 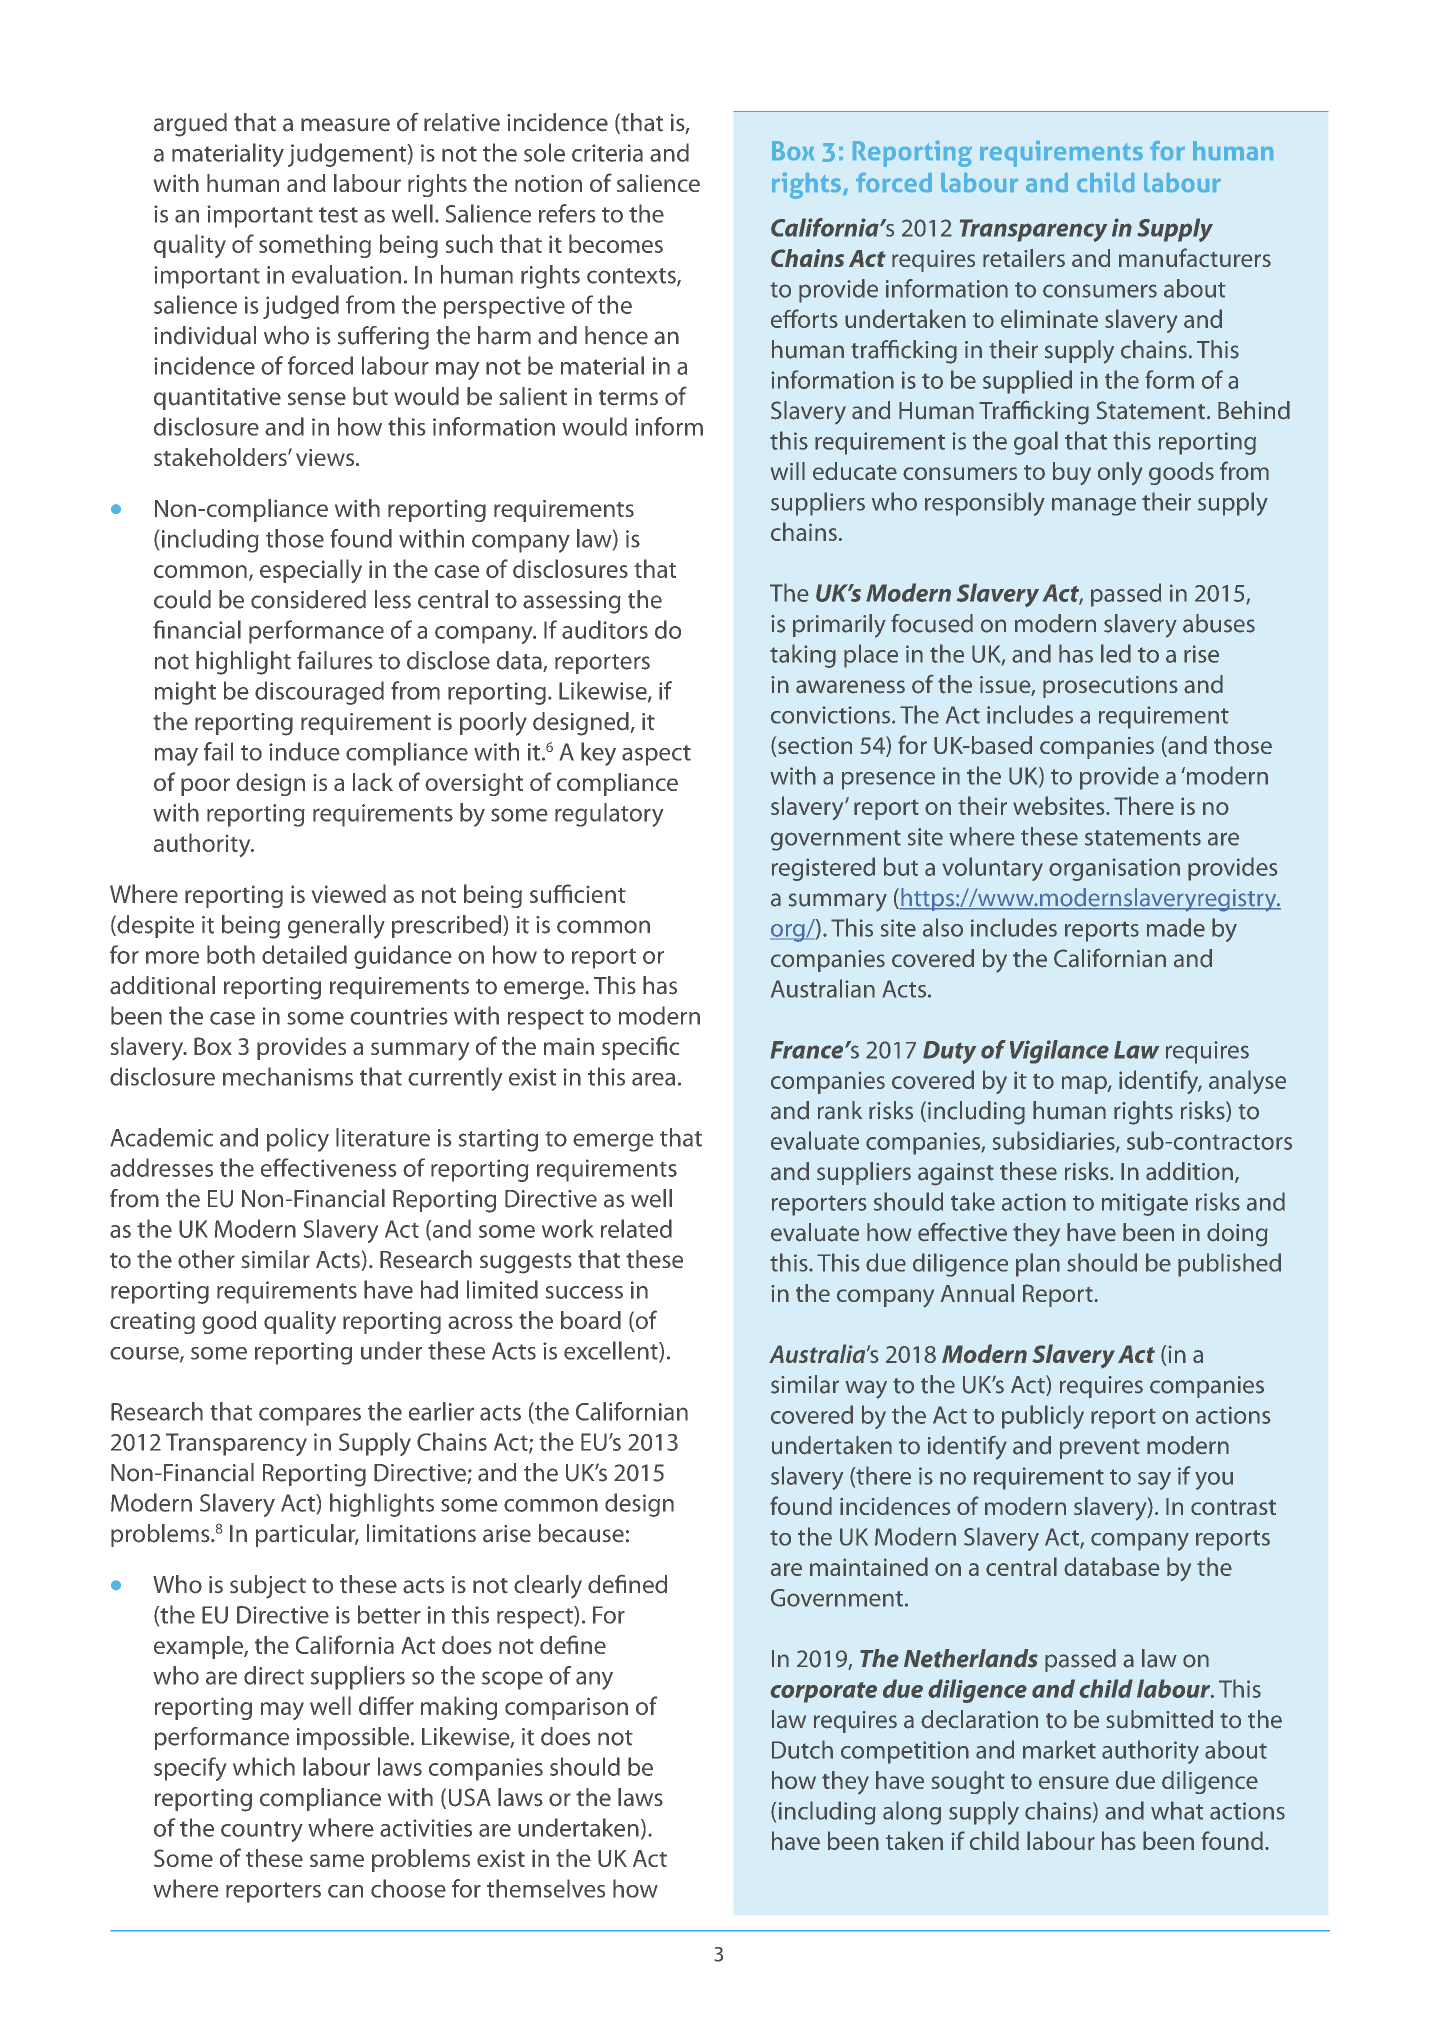 What do you see at coordinates (1177, 1810) in the screenshot?
I see `what` at bounding box center [1177, 1810].
